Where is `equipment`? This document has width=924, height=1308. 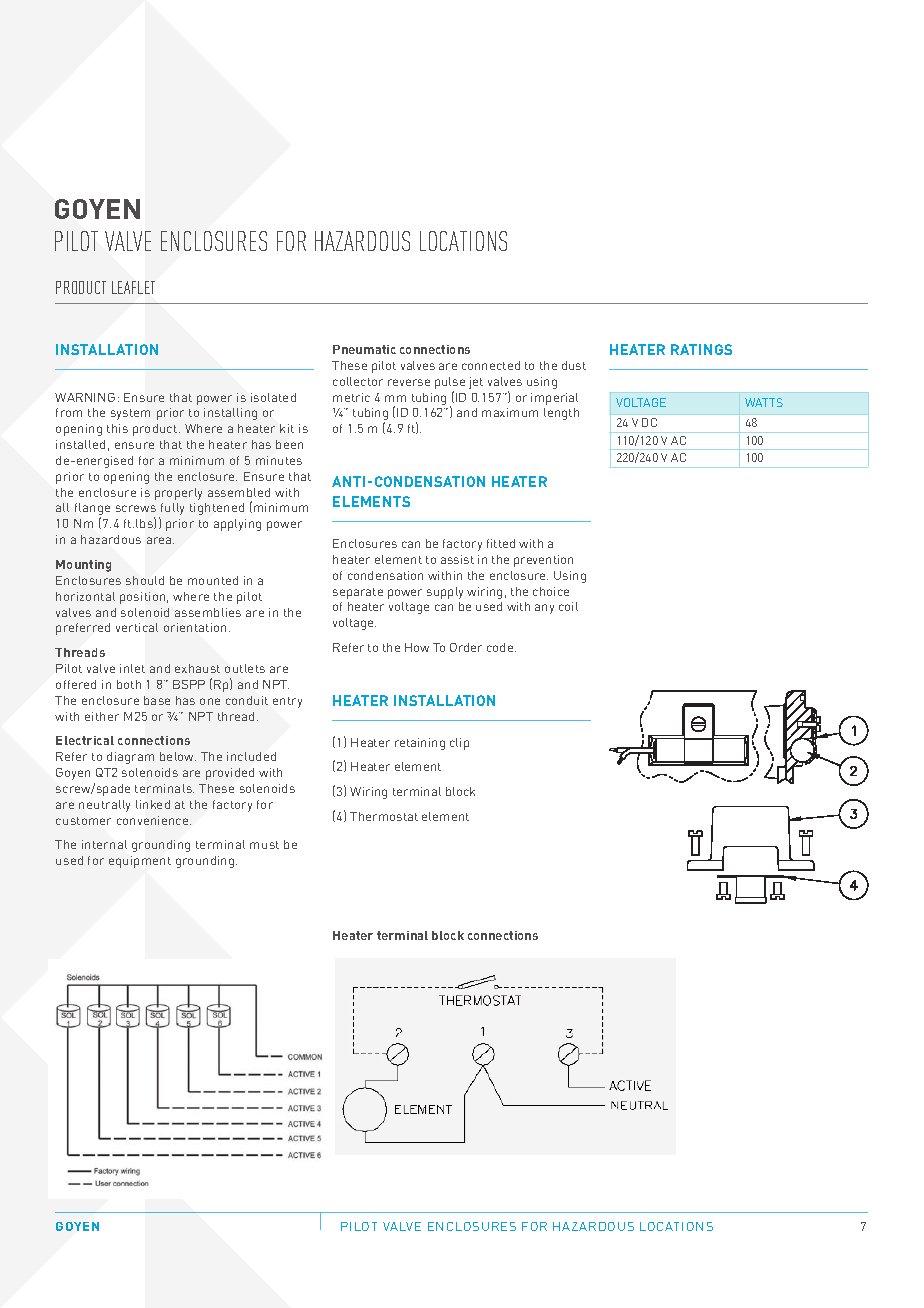 equipment is located at coordinates (140, 862).
